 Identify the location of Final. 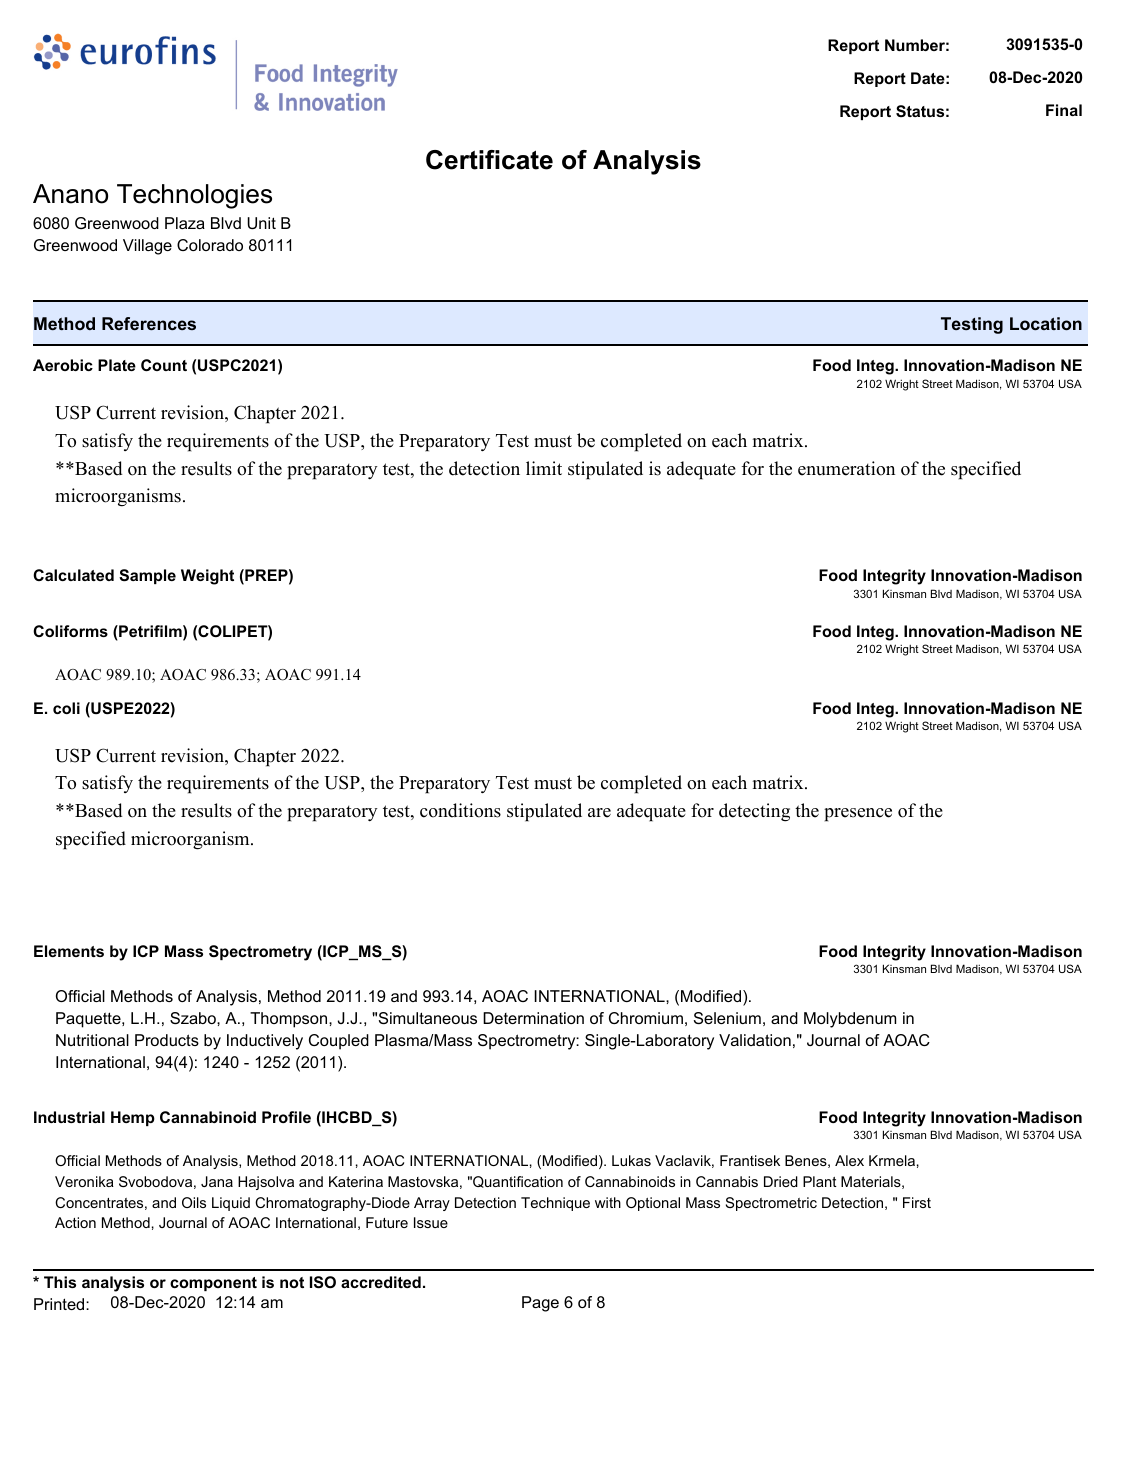
(1064, 110).
